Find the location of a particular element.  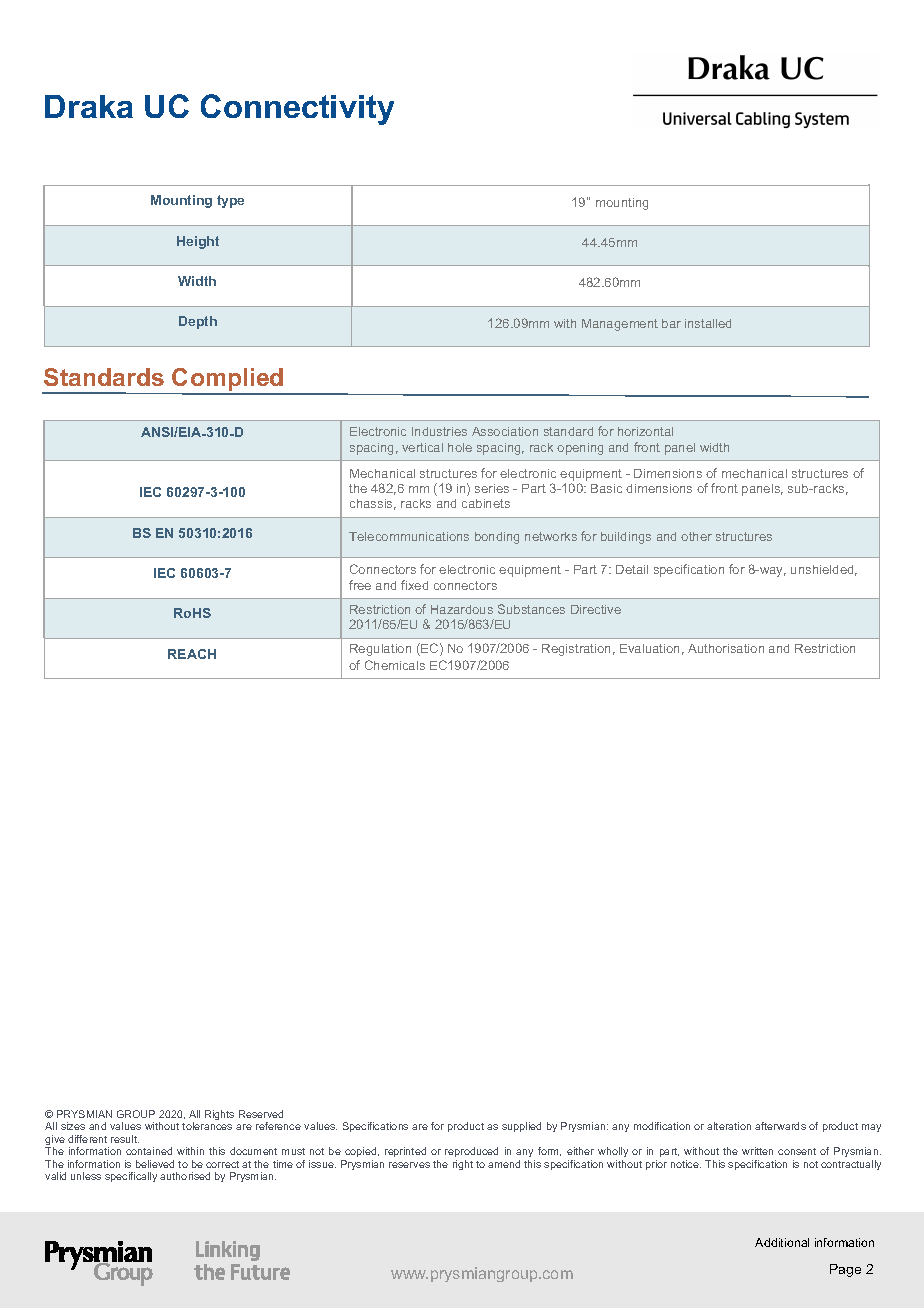

specifically is located at coordinates (131, 1177).
